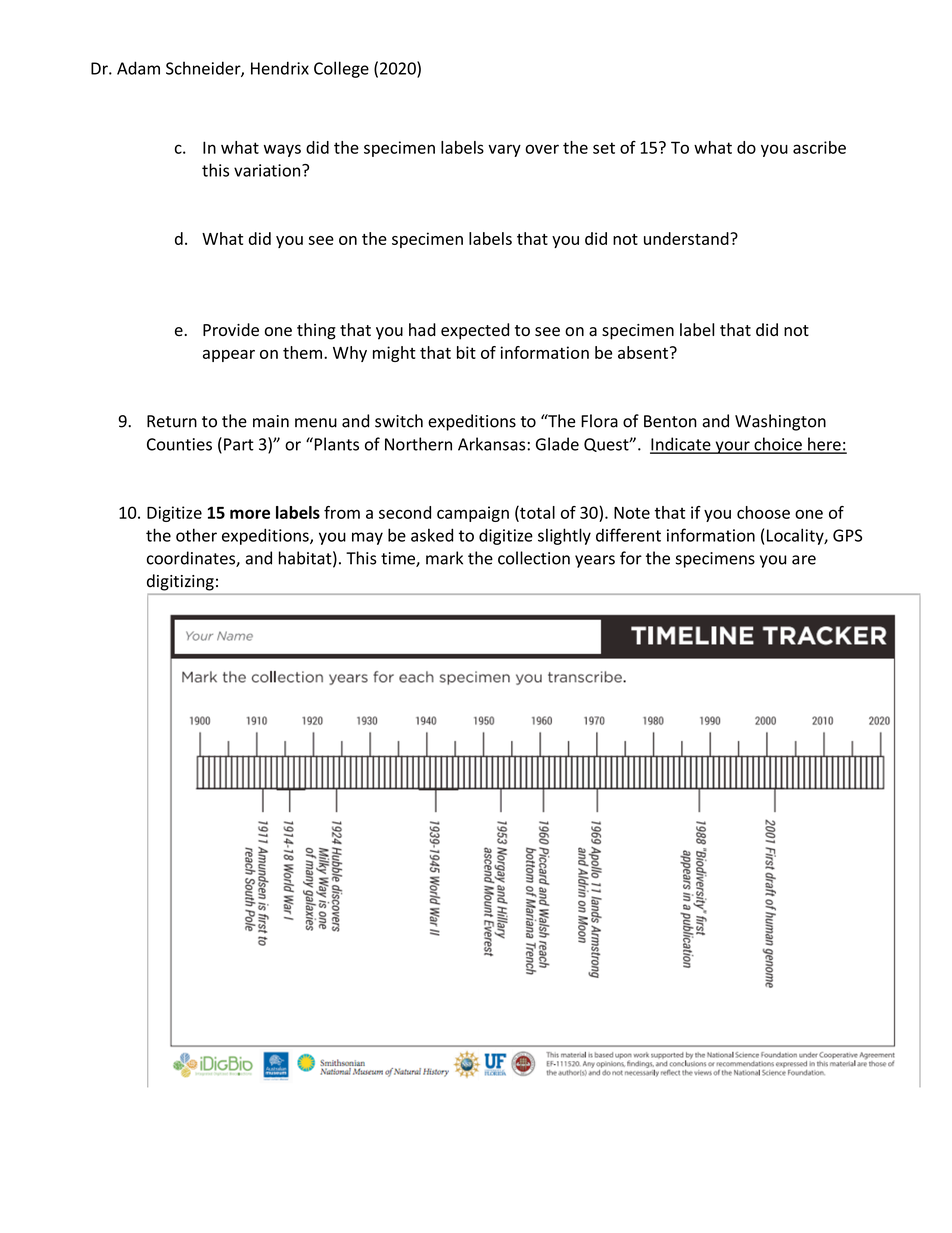 Image resolution: width=952 pixels, height=1233 pixels. Describe the element at coordinates (280, 68) in the document. I see `Hendrix` at that location.
